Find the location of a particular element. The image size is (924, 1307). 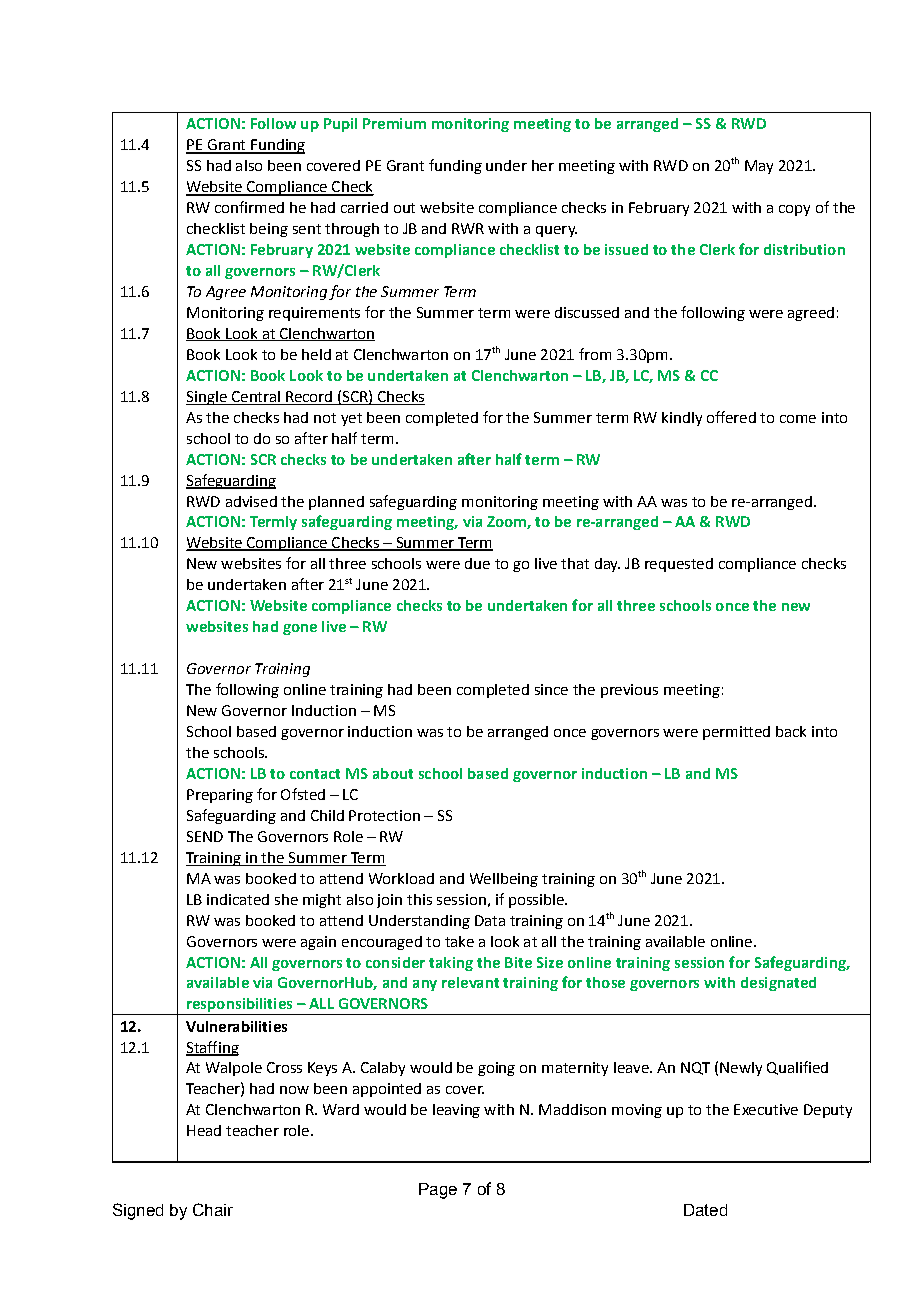

permitted is located at coordinates (736, 733).
